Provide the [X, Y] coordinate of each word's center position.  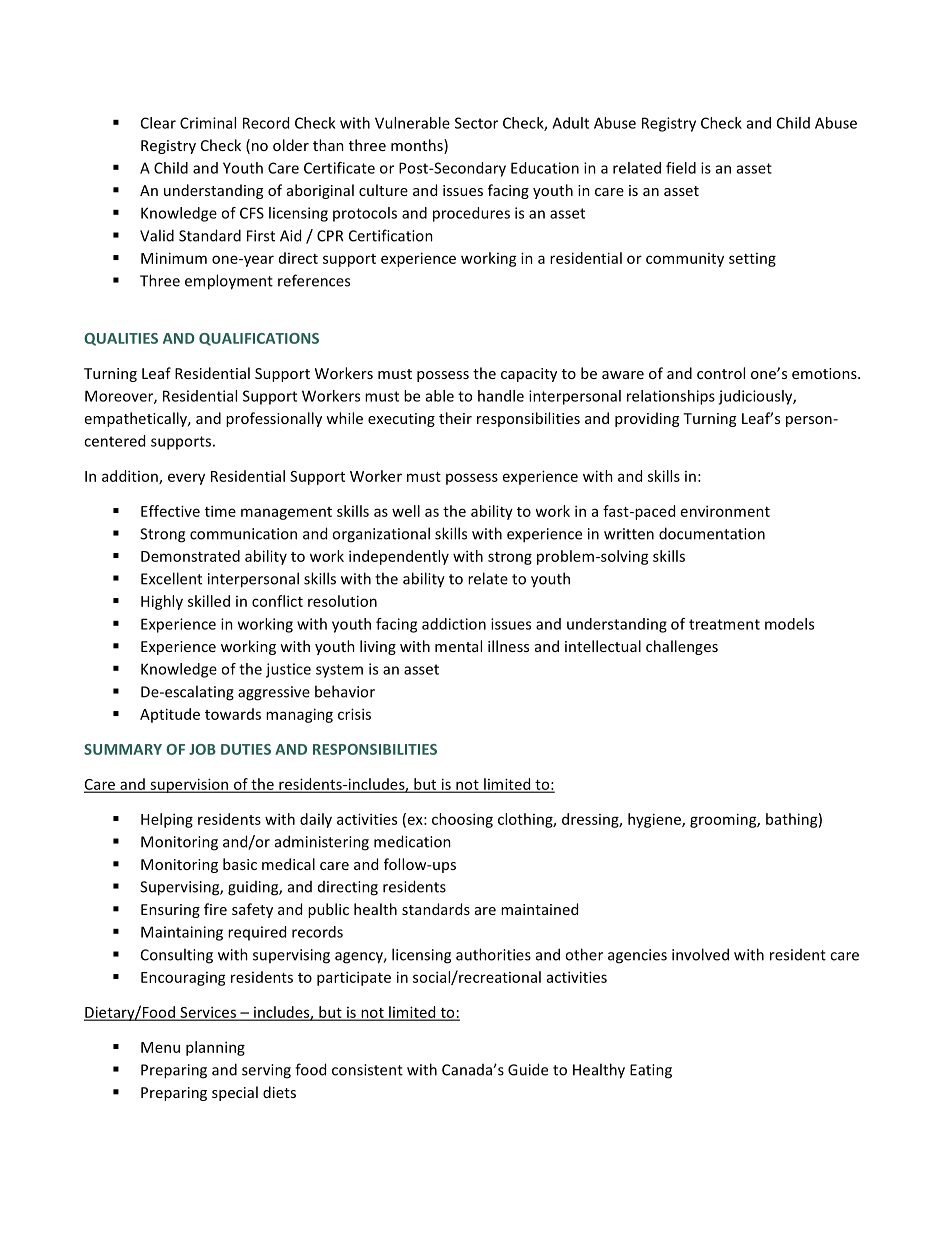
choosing [462, 820]
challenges [682, 647]
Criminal [208, 123]
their [455, 418]
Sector [476, 123]
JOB [202, 749]
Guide [528, 1069]
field [681, 168]
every [186, 479]
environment [725, 511]
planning [215, 1048]
